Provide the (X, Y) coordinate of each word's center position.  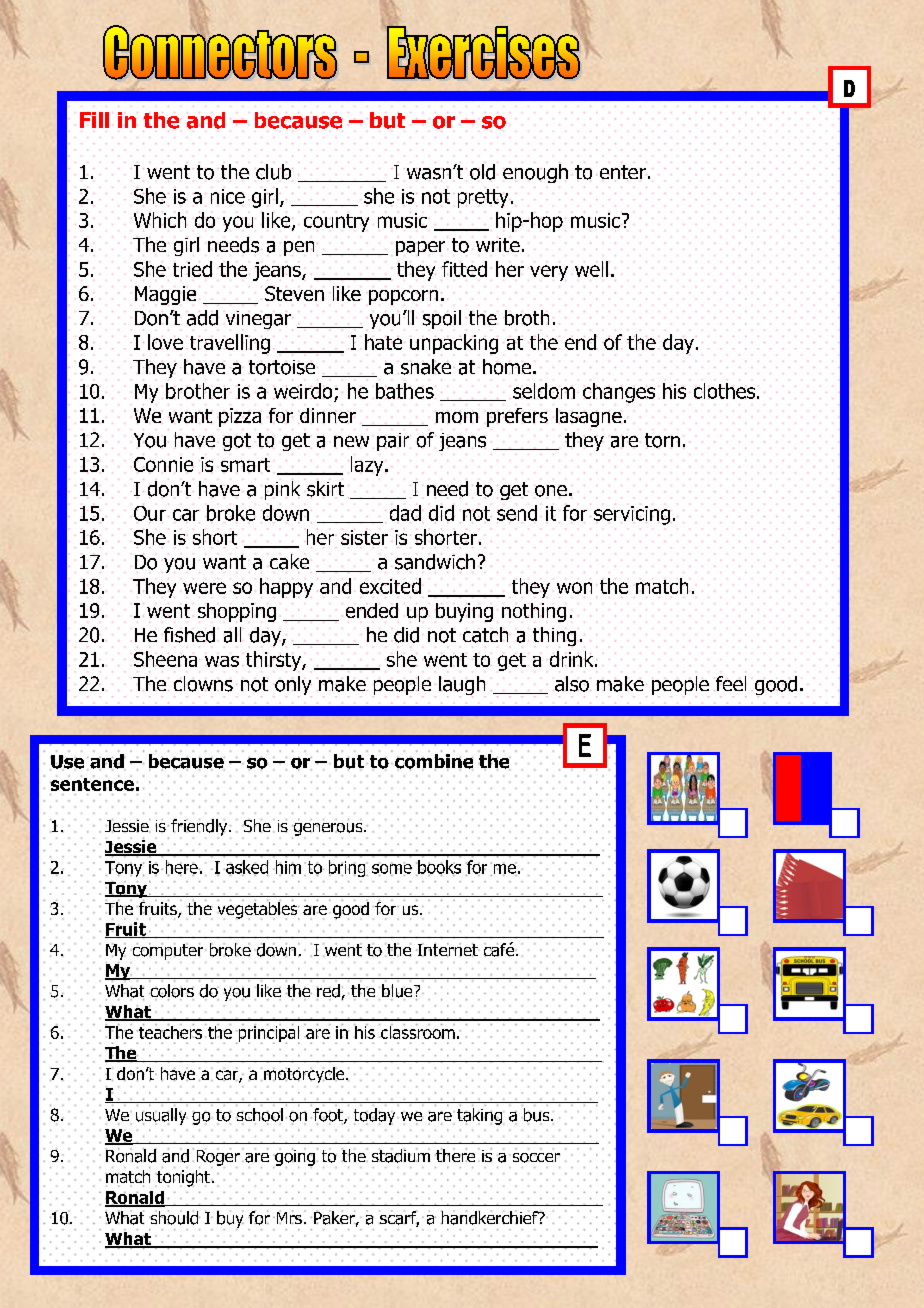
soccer (536, 1158)
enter (623, 172)
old (482, 172)
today (374, 1116)
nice (228, 196)
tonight (183, 1178)
